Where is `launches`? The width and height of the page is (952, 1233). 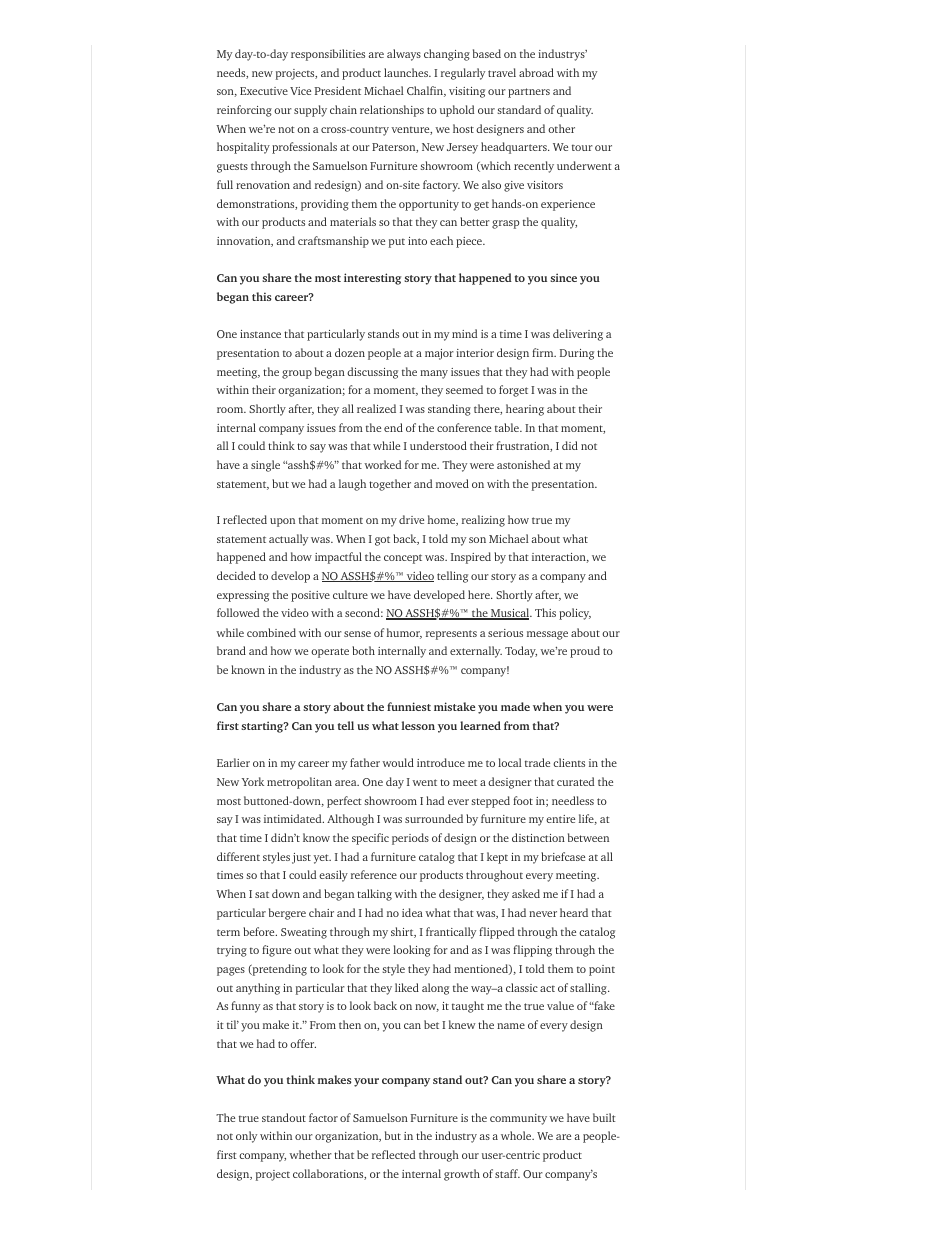
launches is located at coordinates (407, 72).
